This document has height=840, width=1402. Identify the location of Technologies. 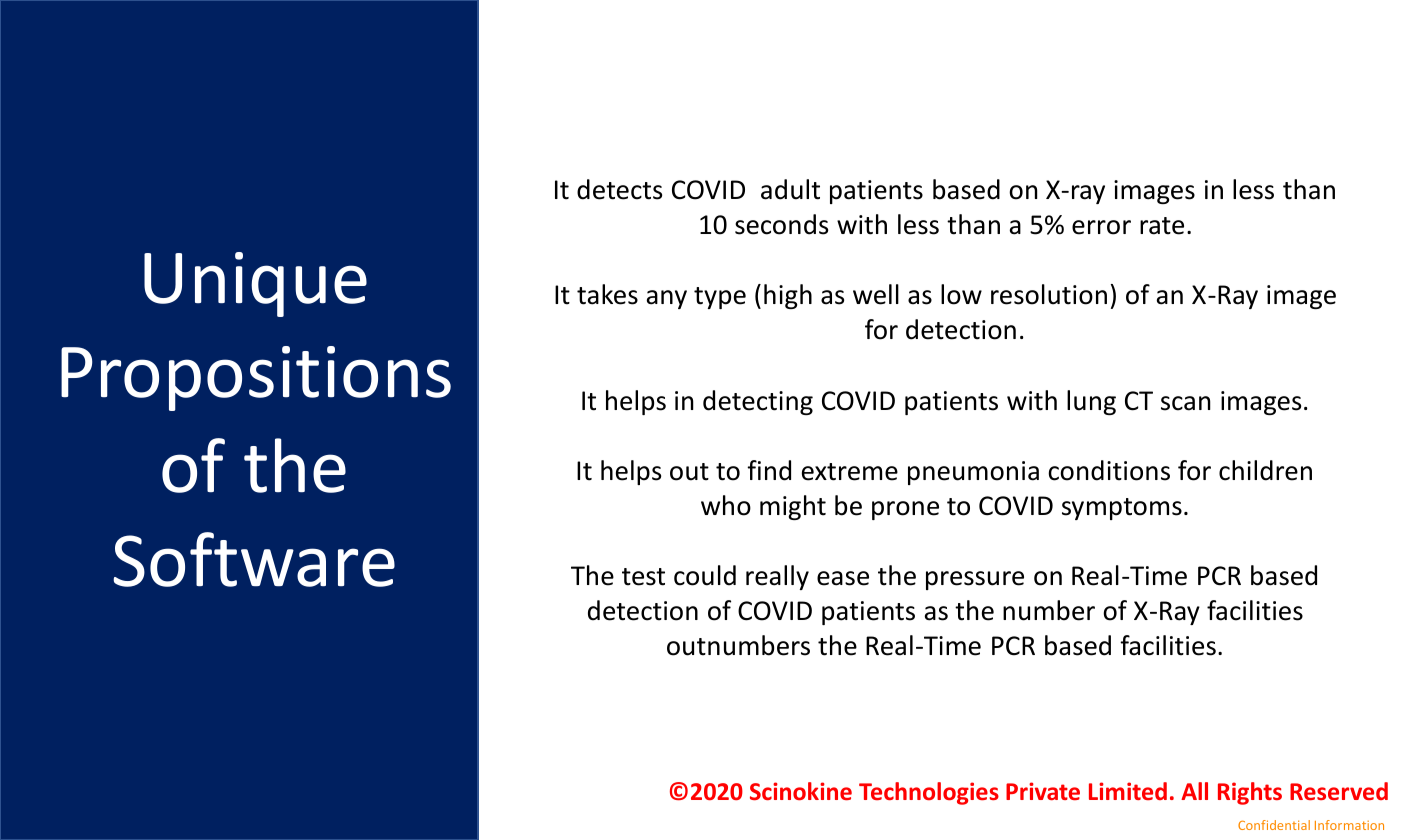
(929, 793).
